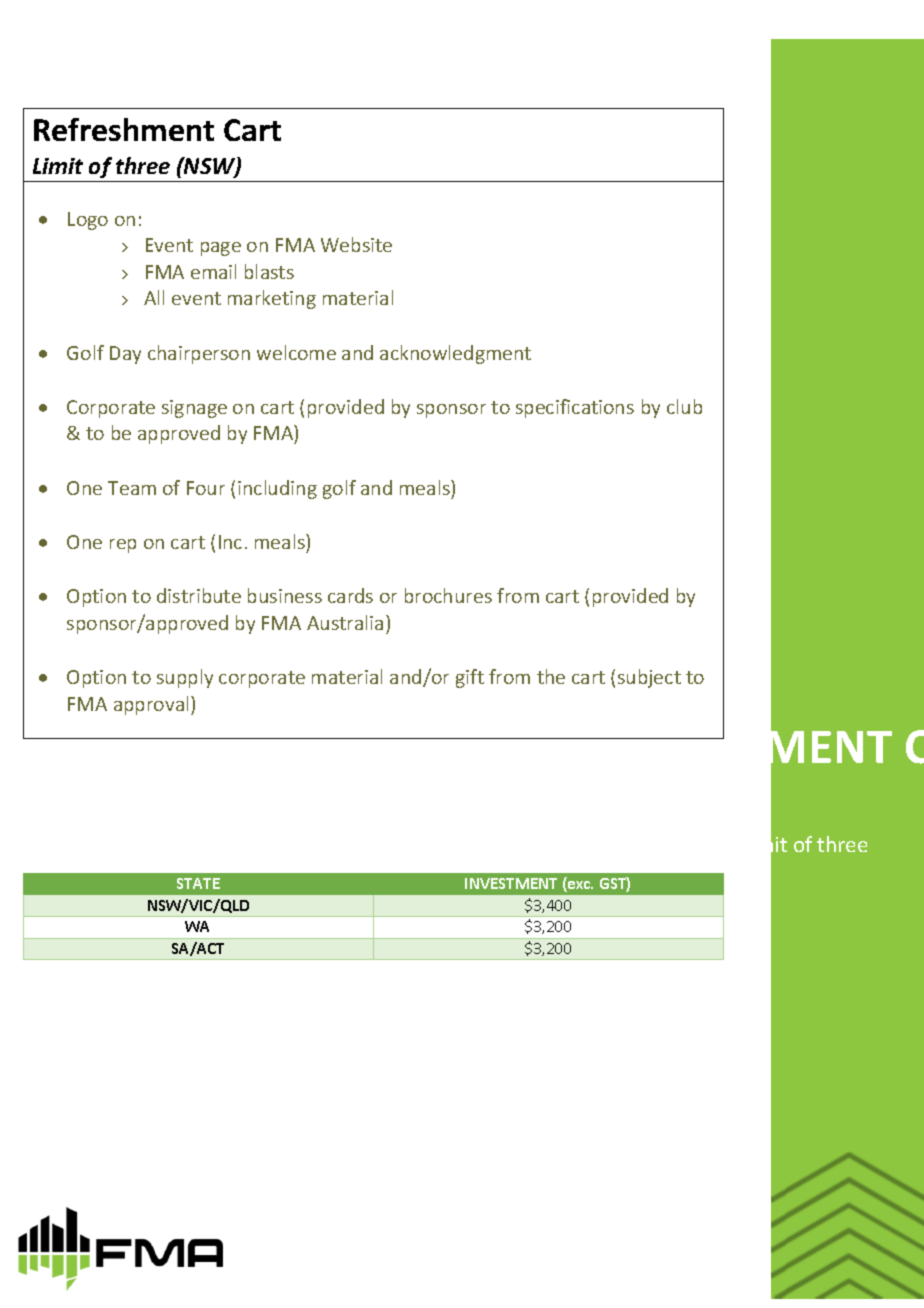 This image has width=924, height=1308. What do you see at coordinates (277, 489) in the image?
I see `including` at bounding box center [277, 489].
